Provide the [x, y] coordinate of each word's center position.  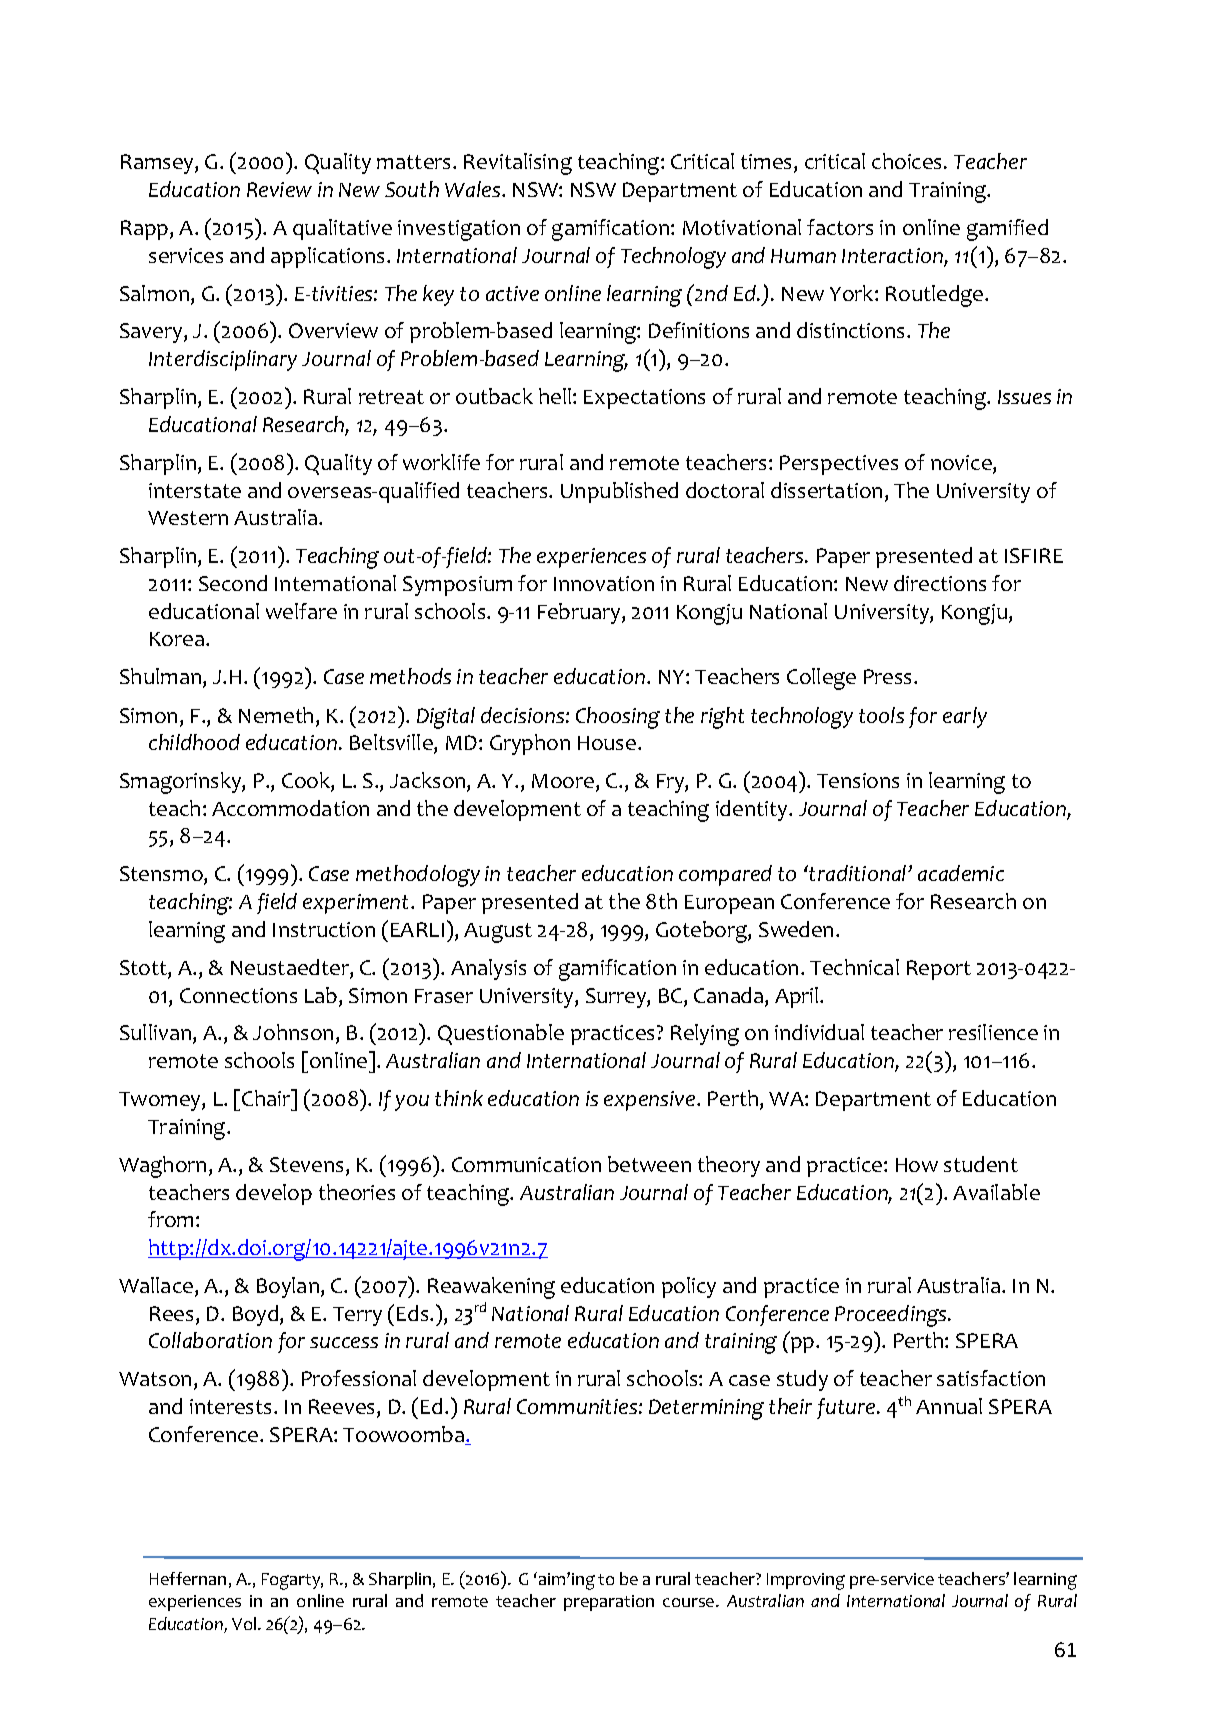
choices [908, 161]
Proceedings [892, 1316]
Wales [474, 189]
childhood [194, 742]
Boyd [257, 1315]
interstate [195, 490]
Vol [245, 1623]
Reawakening [491, 1288]
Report [939, 970]
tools [881, 715]
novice [962, 464]
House [608, 743]
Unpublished [619, 492]
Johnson [293, 1032]
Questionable [501, 1034]
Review [279, 189]
